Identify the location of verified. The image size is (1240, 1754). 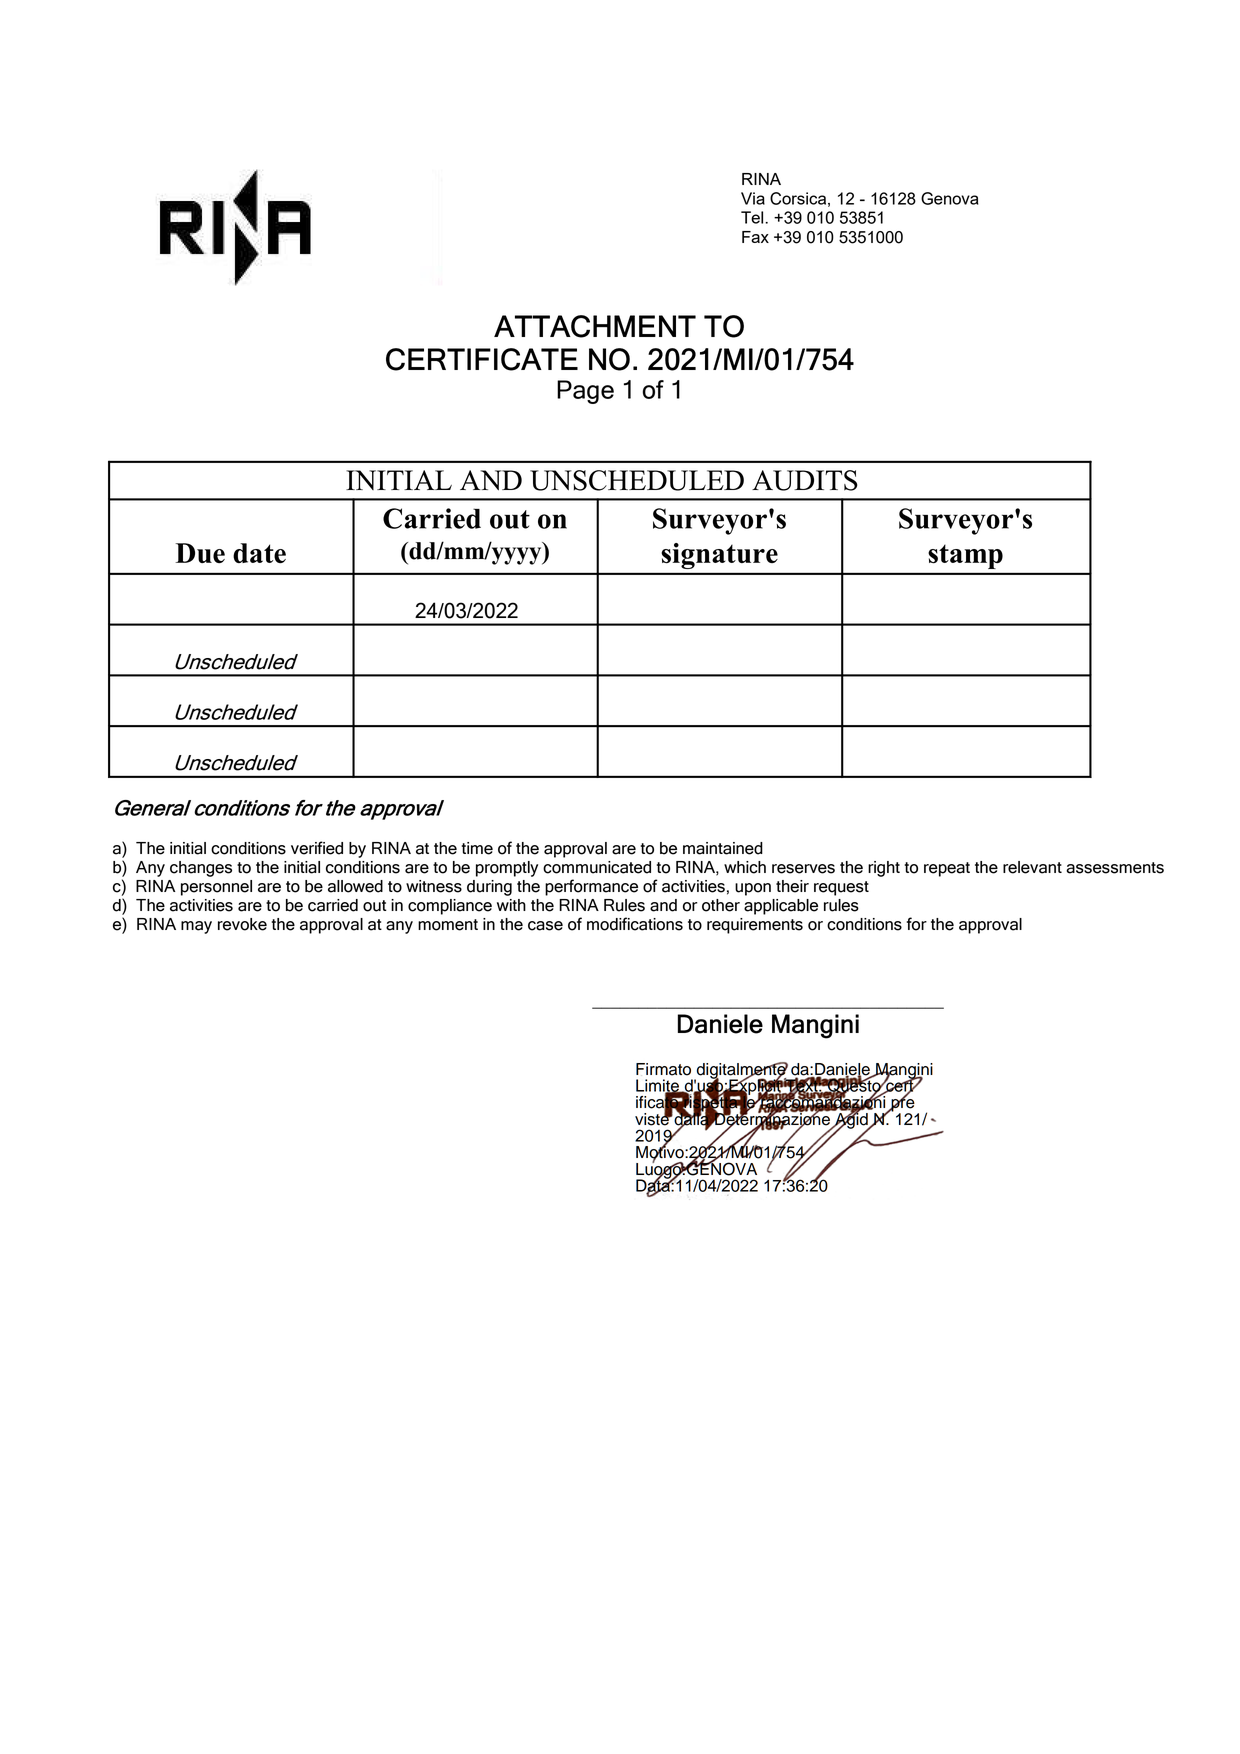
(317, 848).
